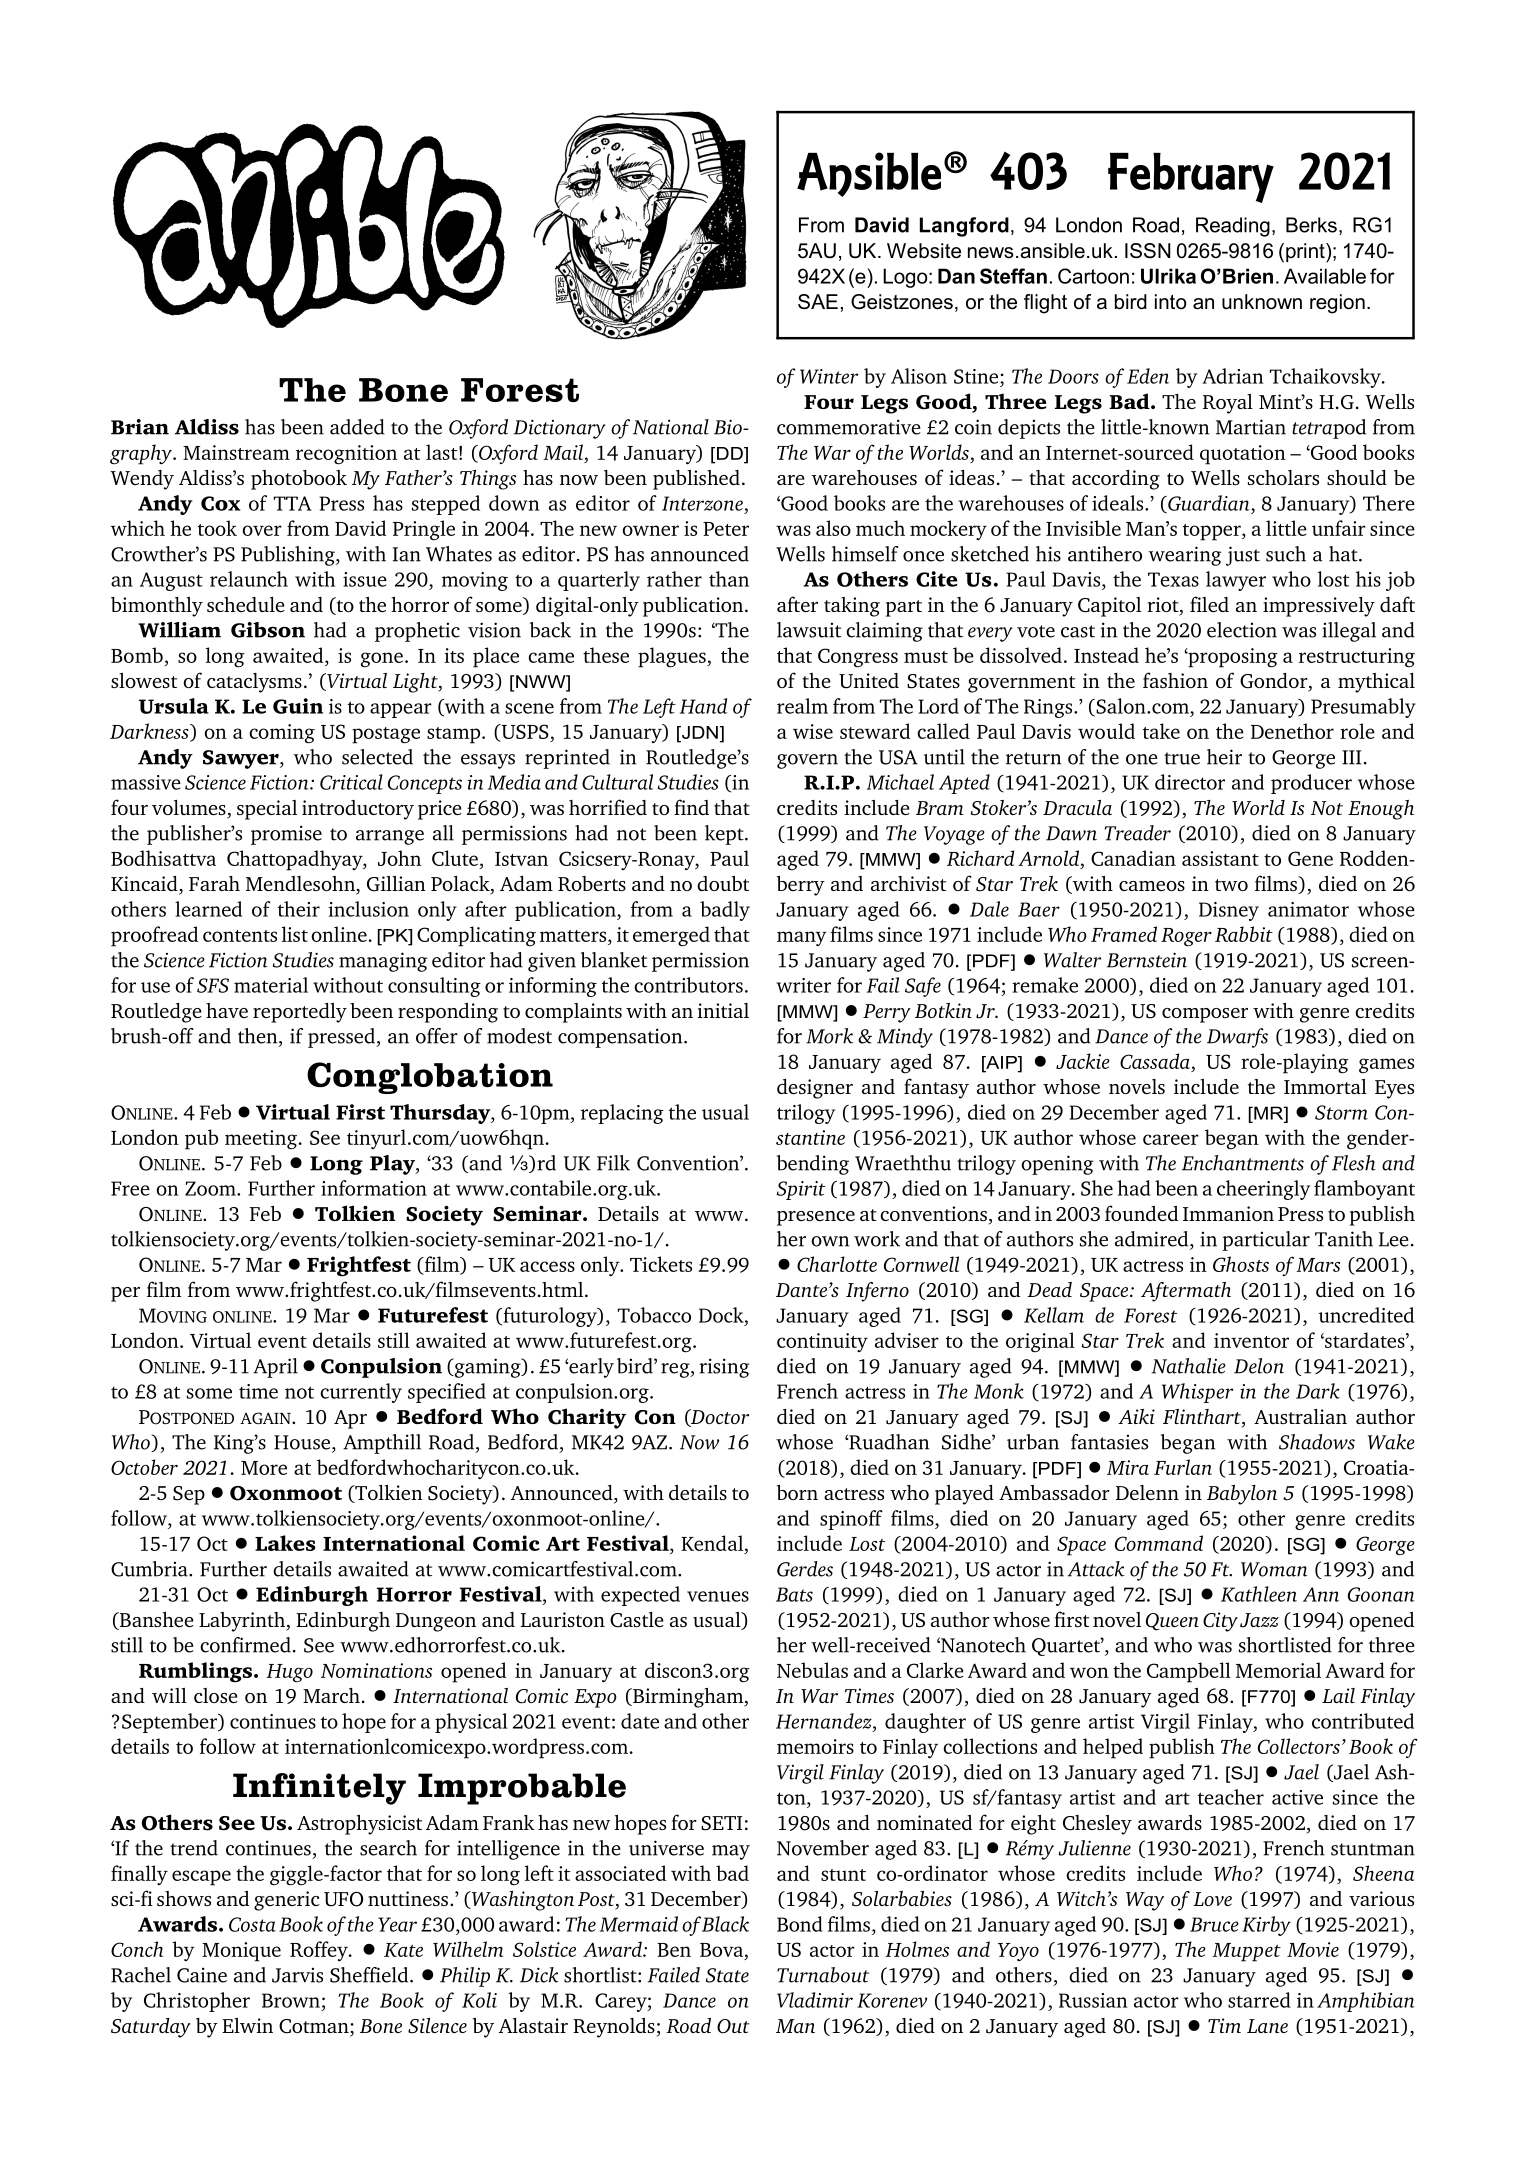 The height and width of the image is (2158, 1526). What do you see at coordinates (1233, 227) in the image?
I see `Reading` at bounding box center [1233, 227].
